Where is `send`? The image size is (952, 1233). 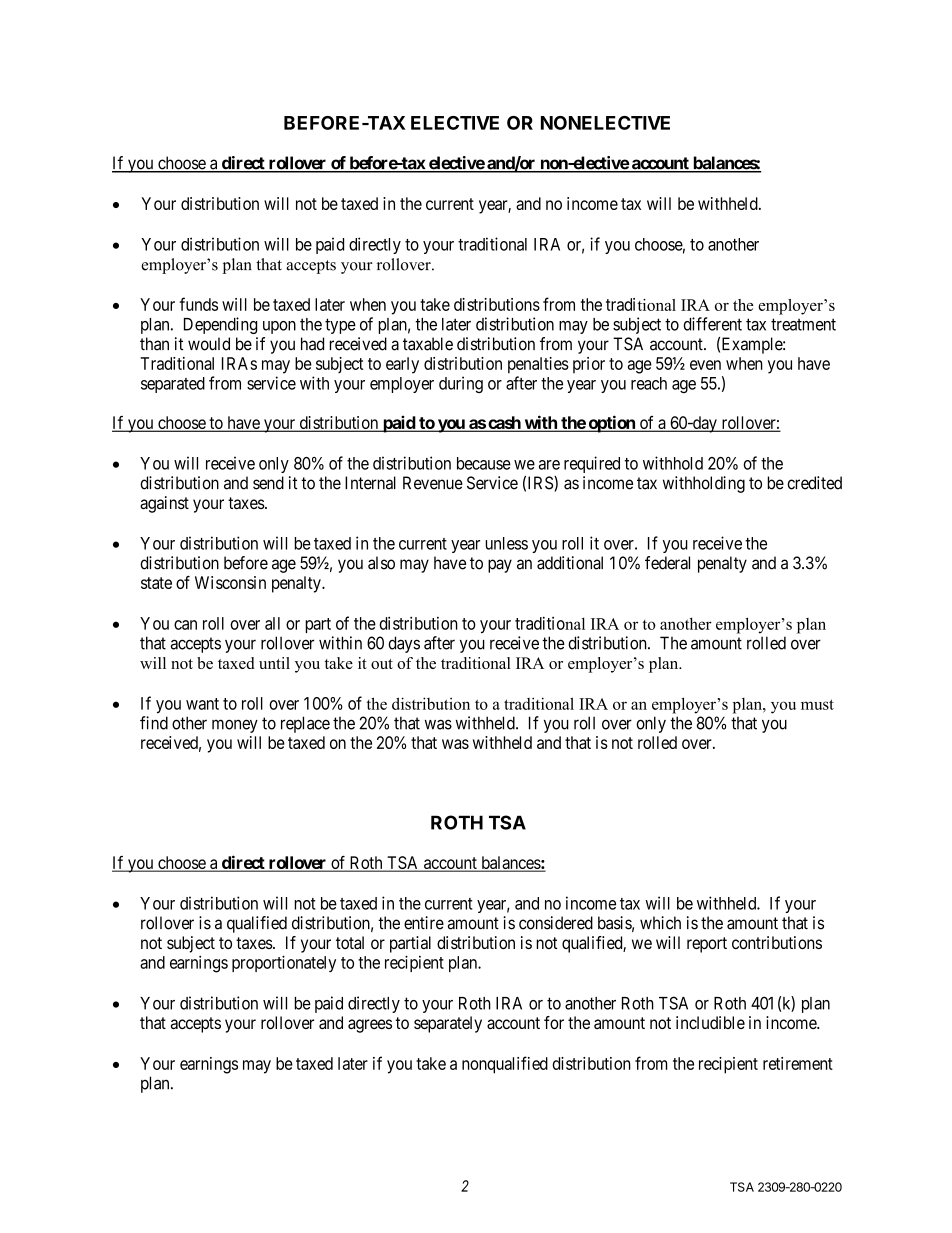
send is located at coordinates (268, 483).
